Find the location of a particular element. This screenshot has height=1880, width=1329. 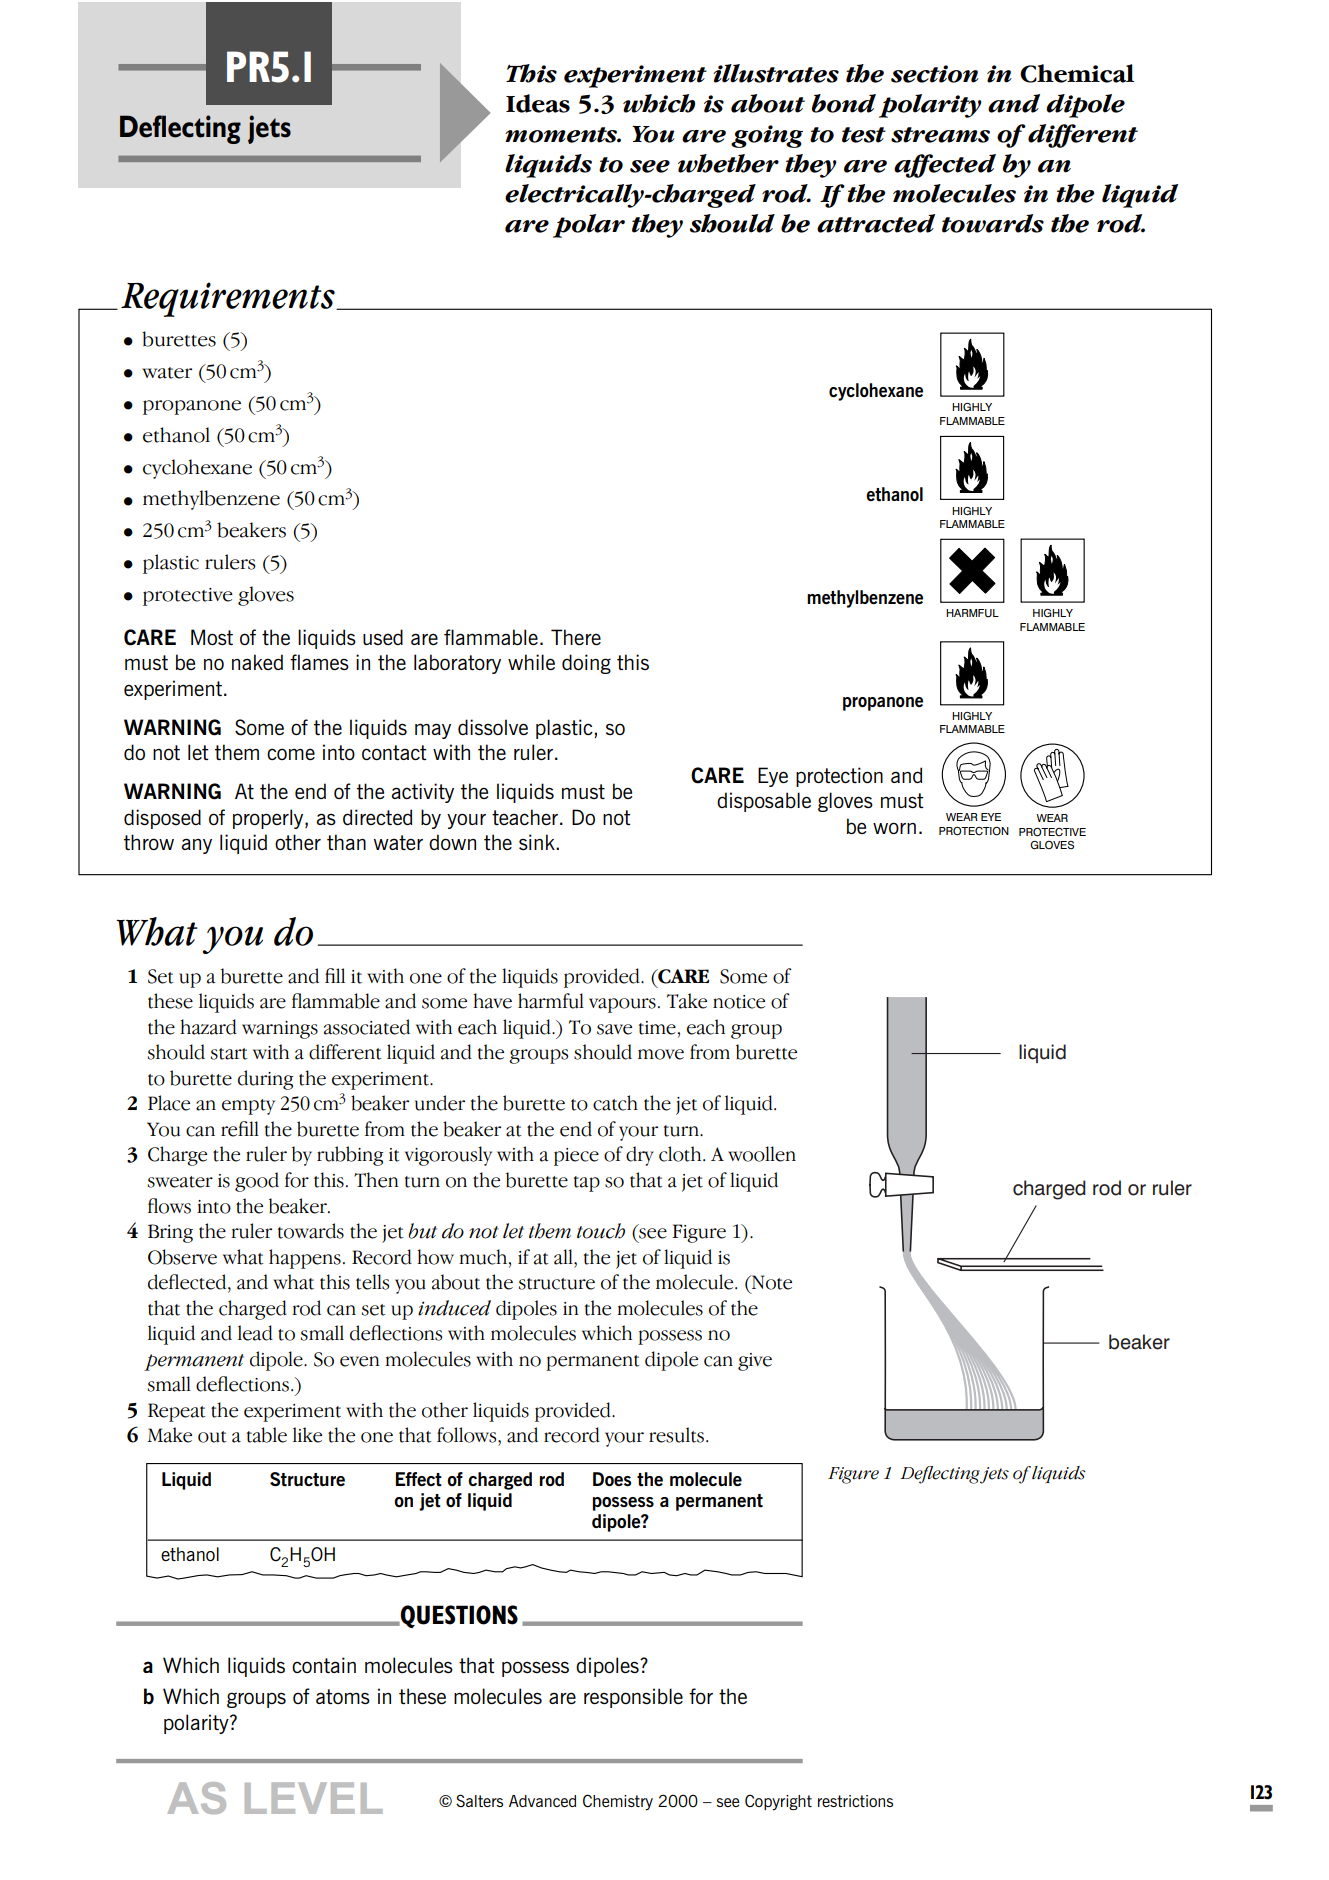

Ideas is located at coordinates (538, 103).
